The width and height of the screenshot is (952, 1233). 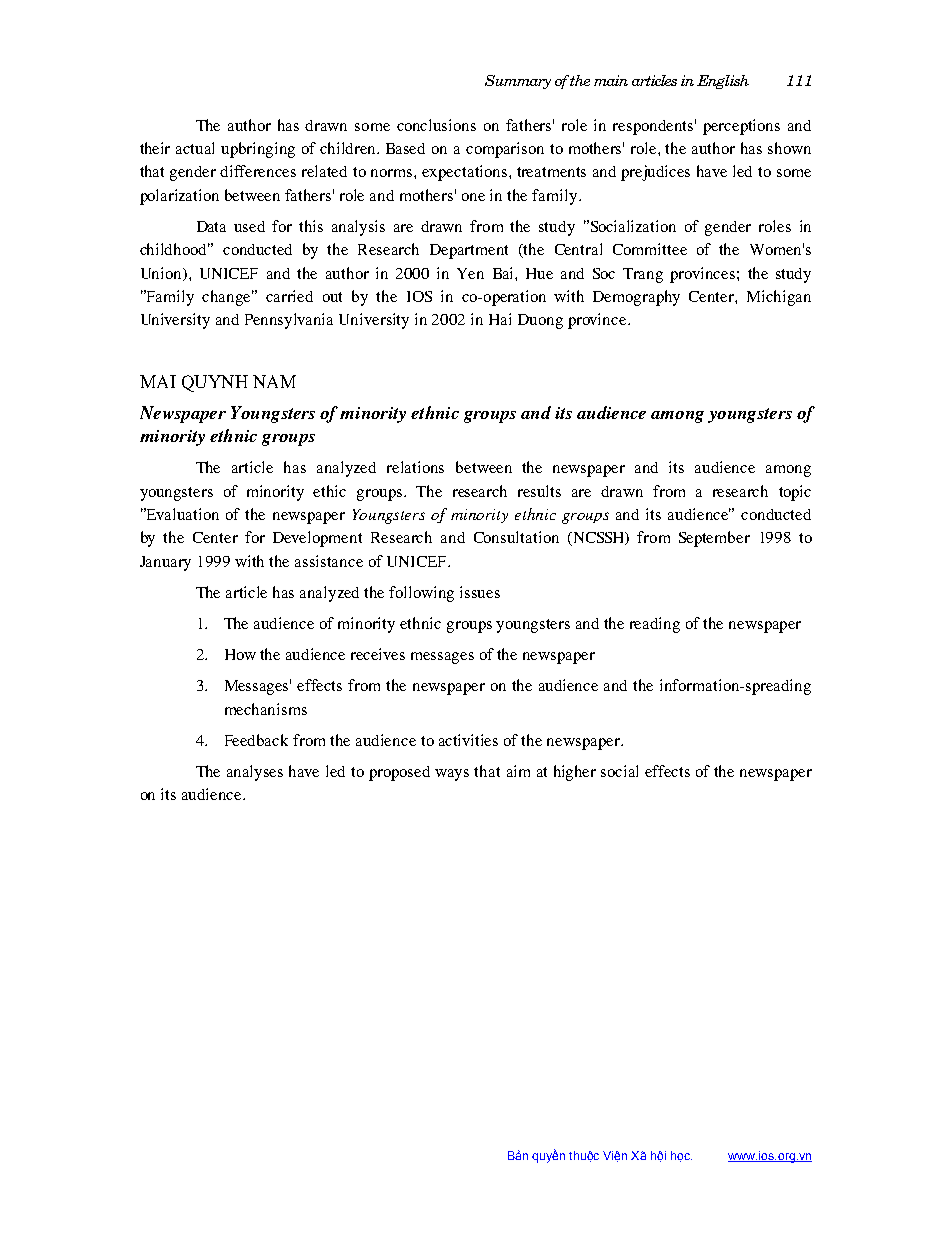 What do you see at coordinates (518, 82) in the screenshot?
I see `Summary` at bounding box center [518, 82].
